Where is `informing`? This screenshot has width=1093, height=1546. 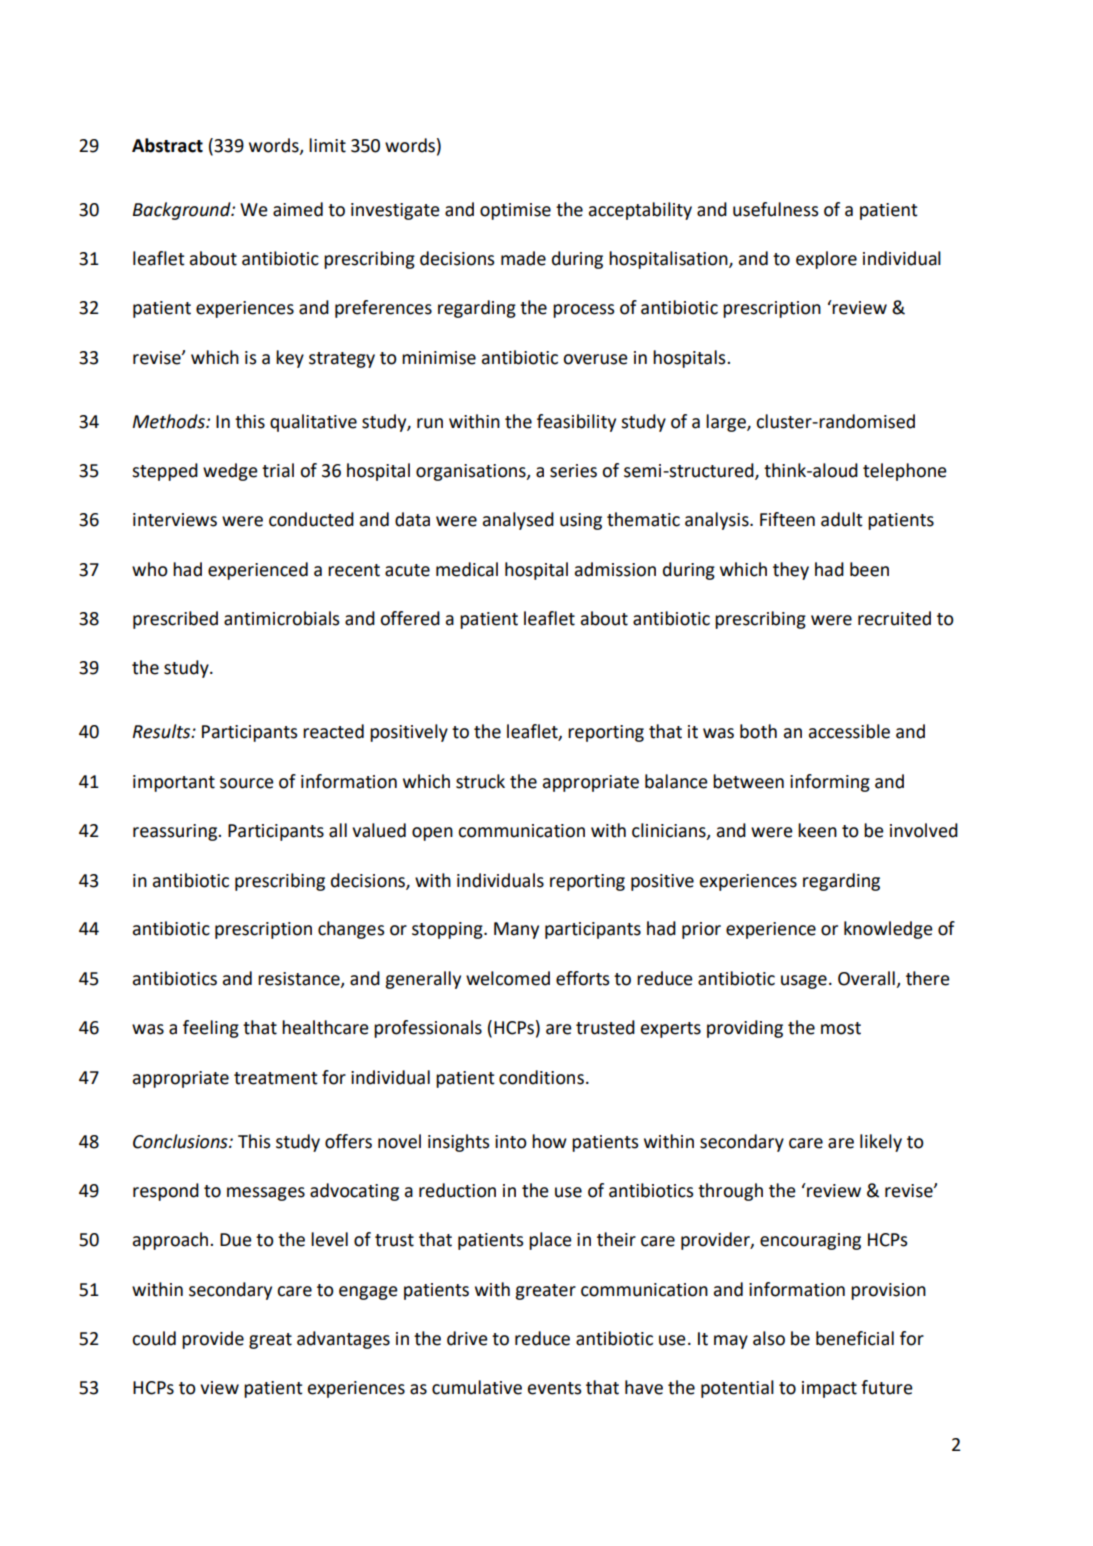 informing is located at coordinates (830, 783).
